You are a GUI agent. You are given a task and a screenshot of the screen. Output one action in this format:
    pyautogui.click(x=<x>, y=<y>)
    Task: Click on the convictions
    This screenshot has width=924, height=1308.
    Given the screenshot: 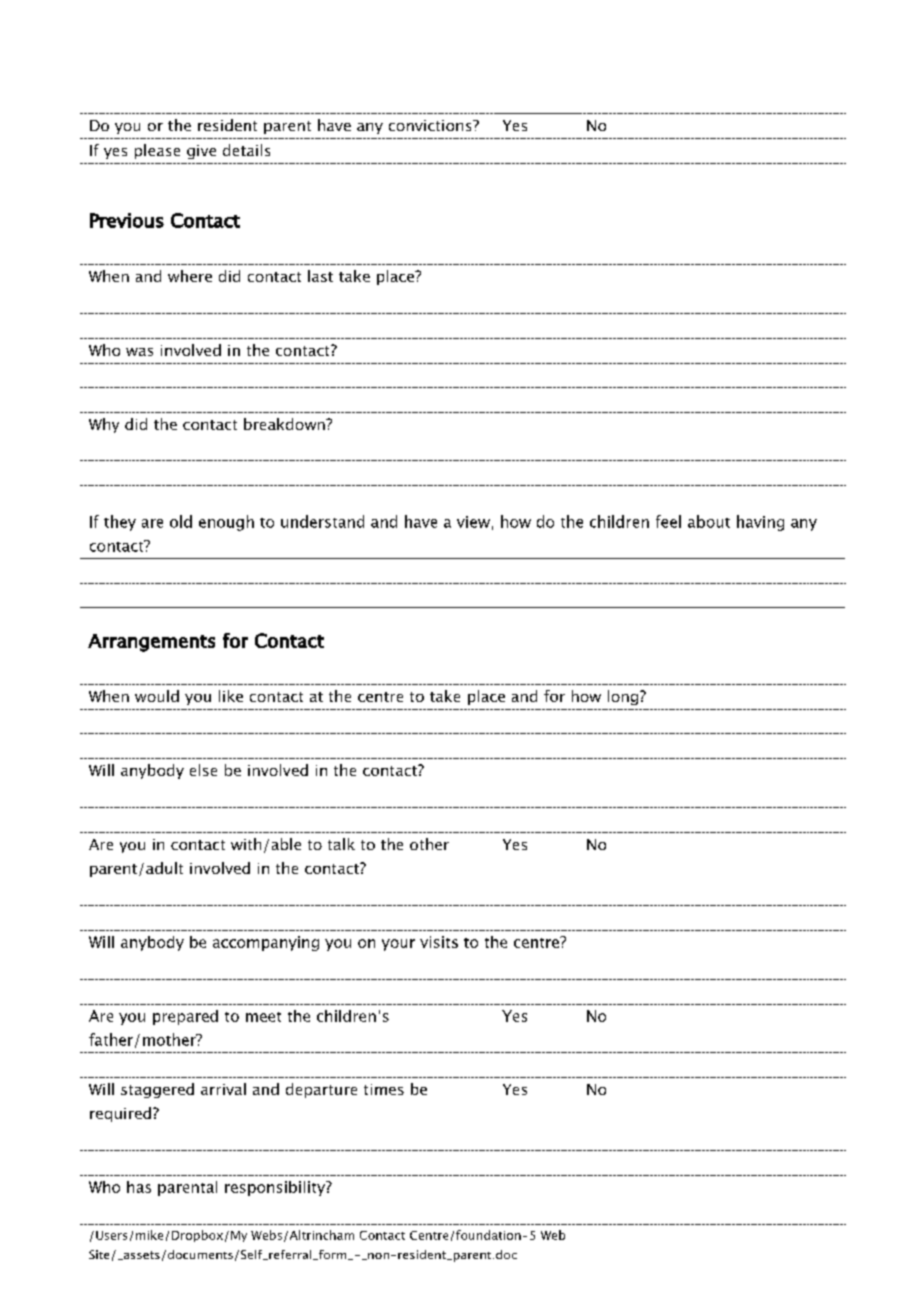 What is the action you would take?
    pyautogui.click(x=431, y=125)
